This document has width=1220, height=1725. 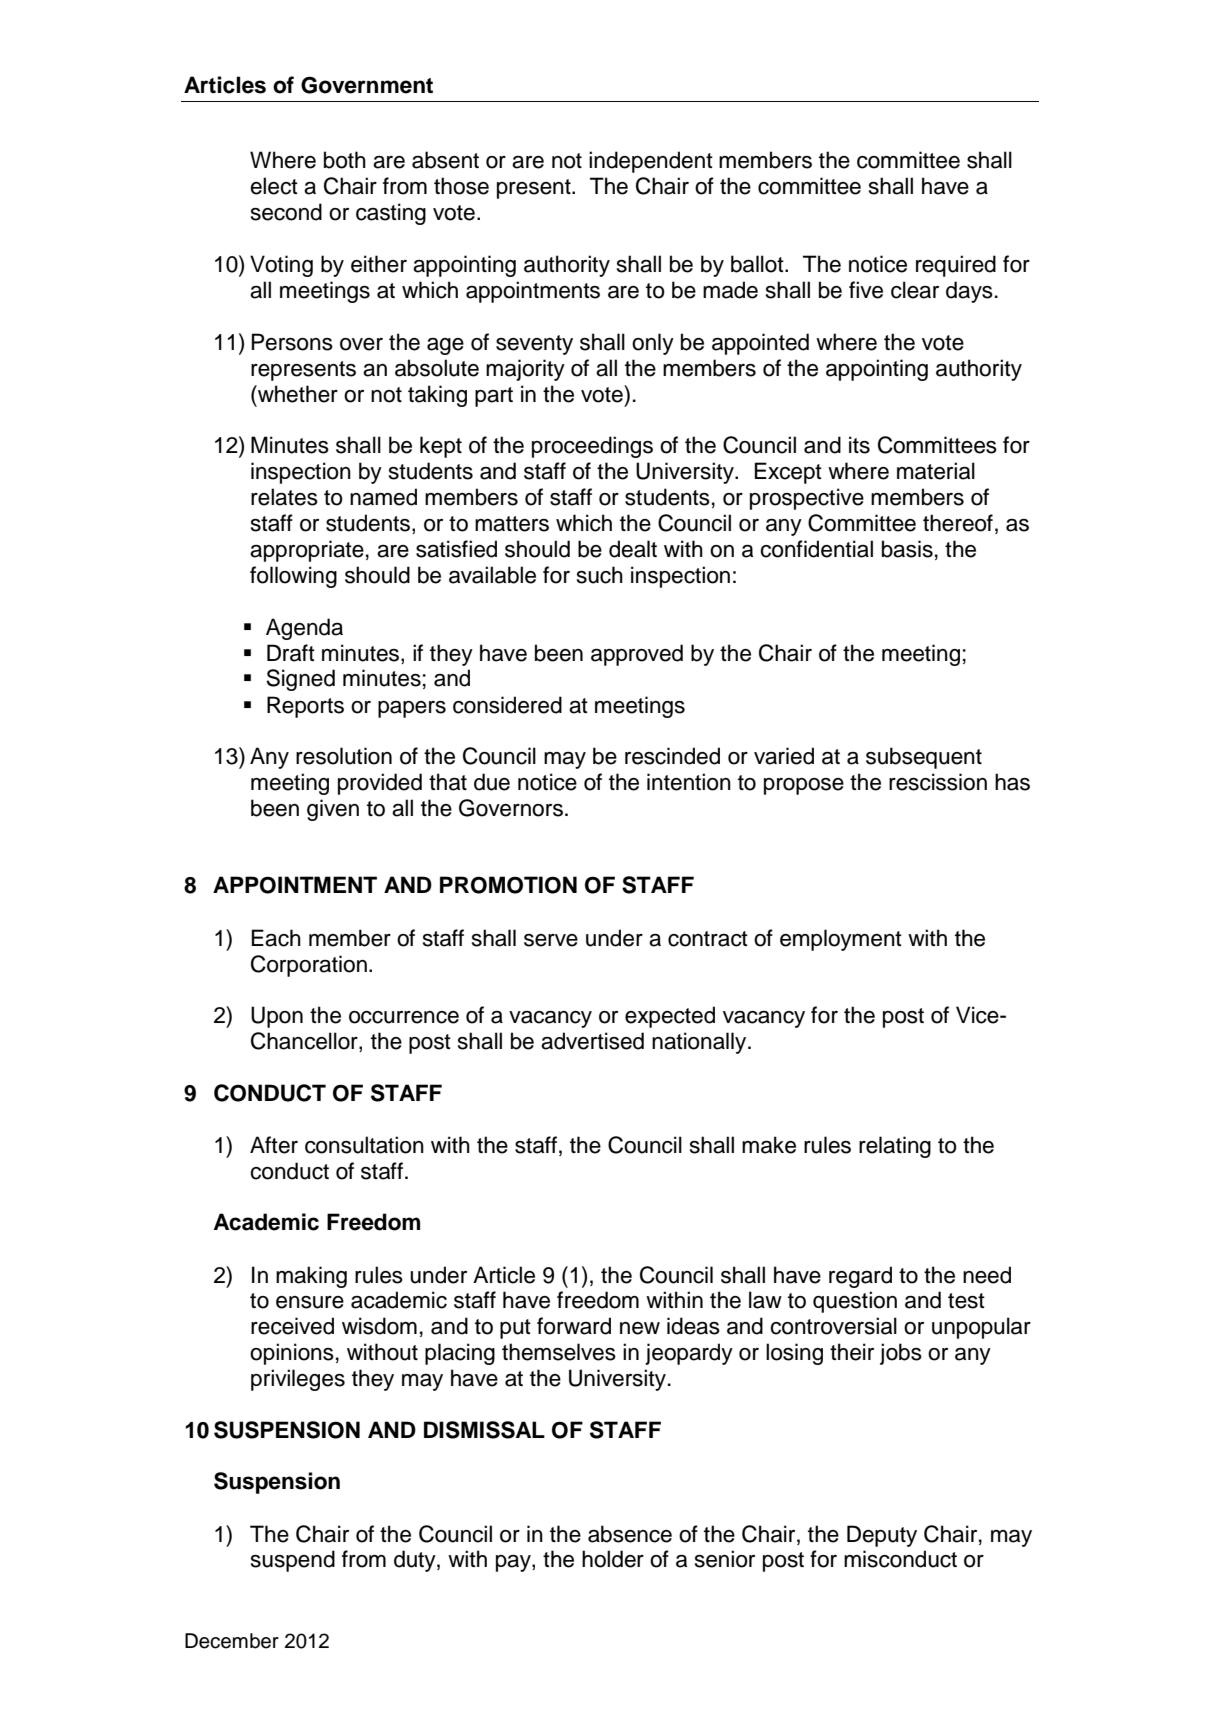 I want to click on second, so click(x=286, y=212).
